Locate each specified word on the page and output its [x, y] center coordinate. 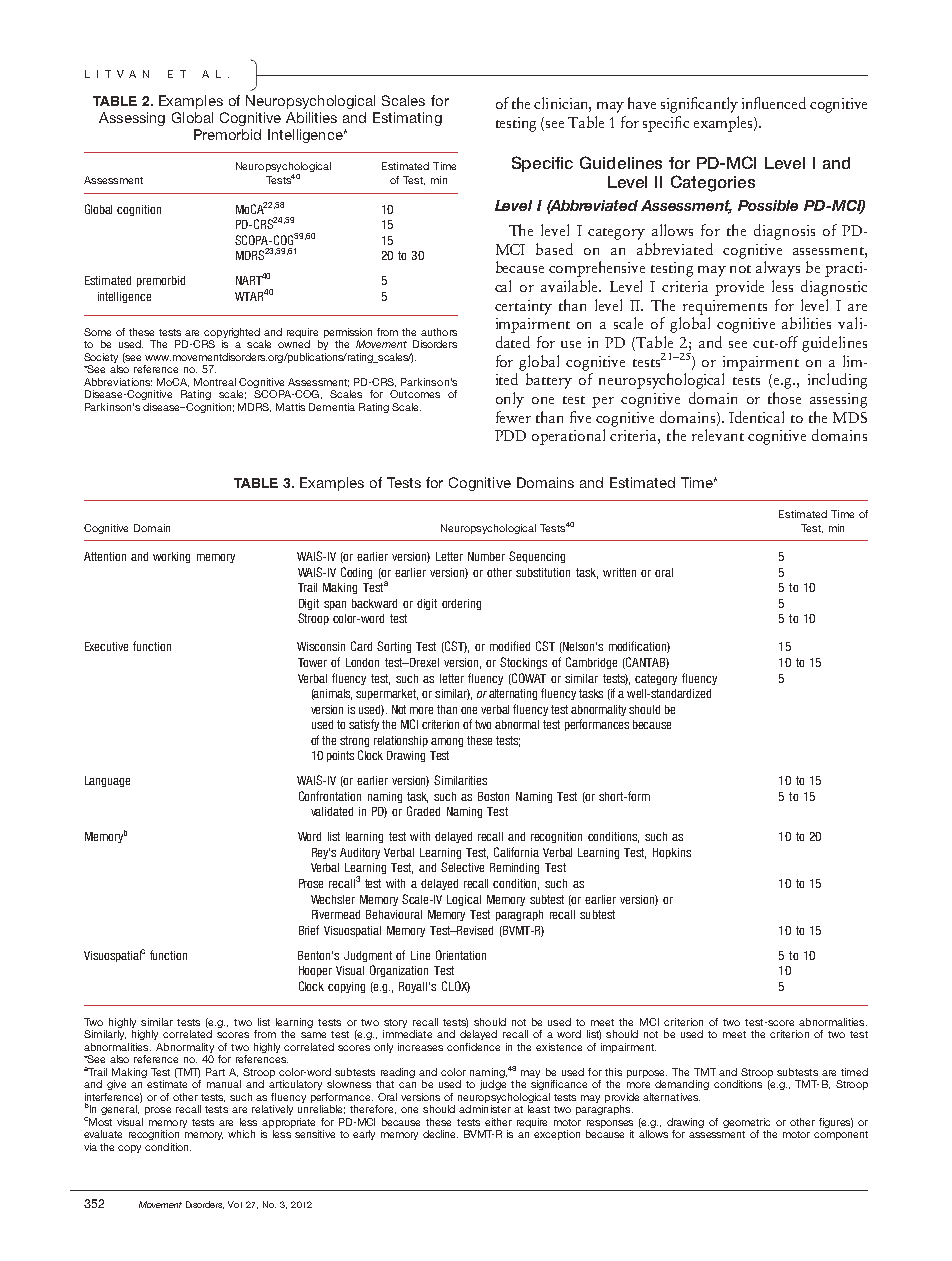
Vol [235, 1204]
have [642, 103]
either [498, 1122]
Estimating [407, 119]
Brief [309, 930]
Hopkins [672, 853]
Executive [106, 646]
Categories [713, 183]
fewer [513, 417]
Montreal [215, 382]
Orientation [461, 955]
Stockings [523, 663]
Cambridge [591, 663]
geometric [746, 1123]
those [784, 398]
